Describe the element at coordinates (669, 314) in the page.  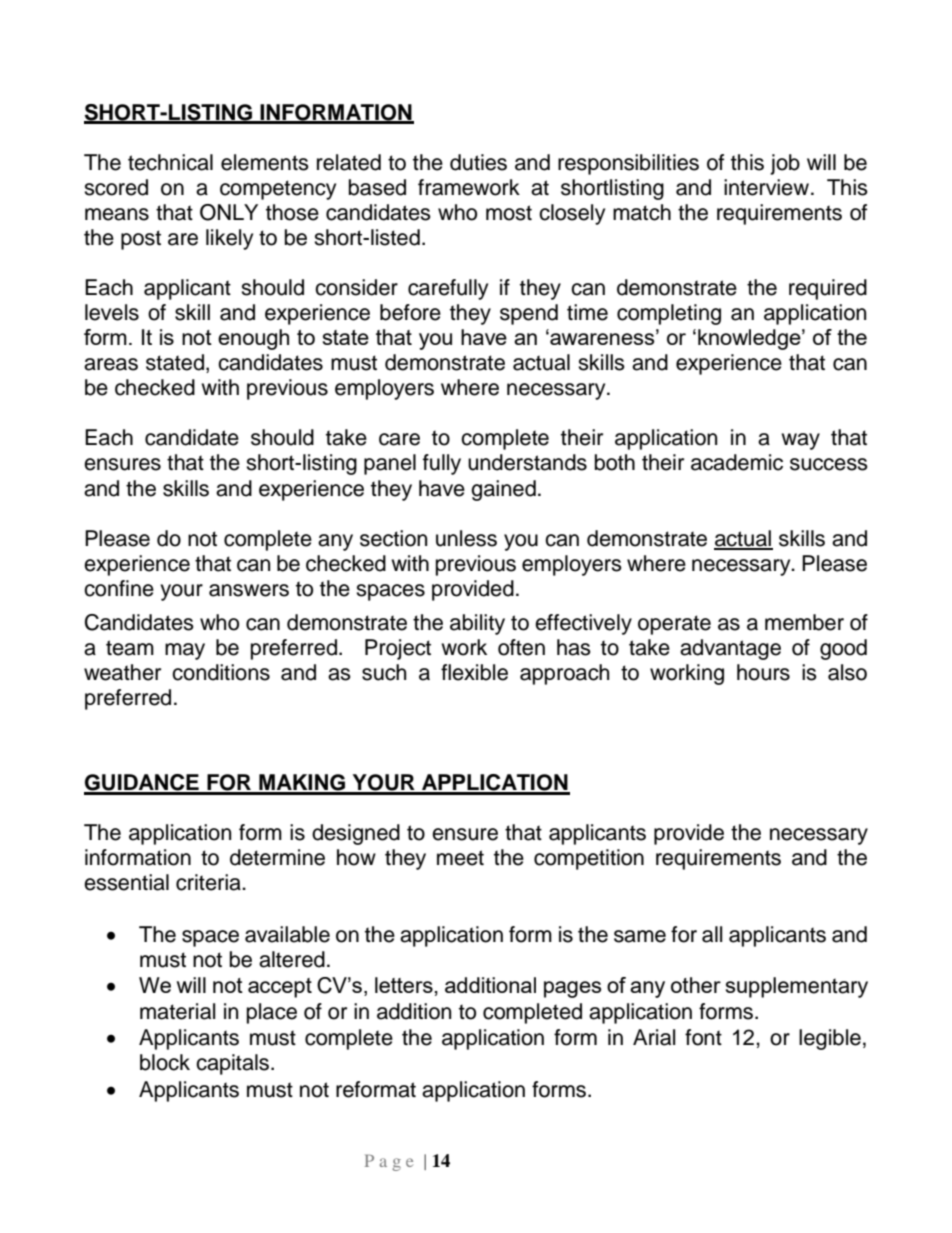
I see `completing` at that location.
